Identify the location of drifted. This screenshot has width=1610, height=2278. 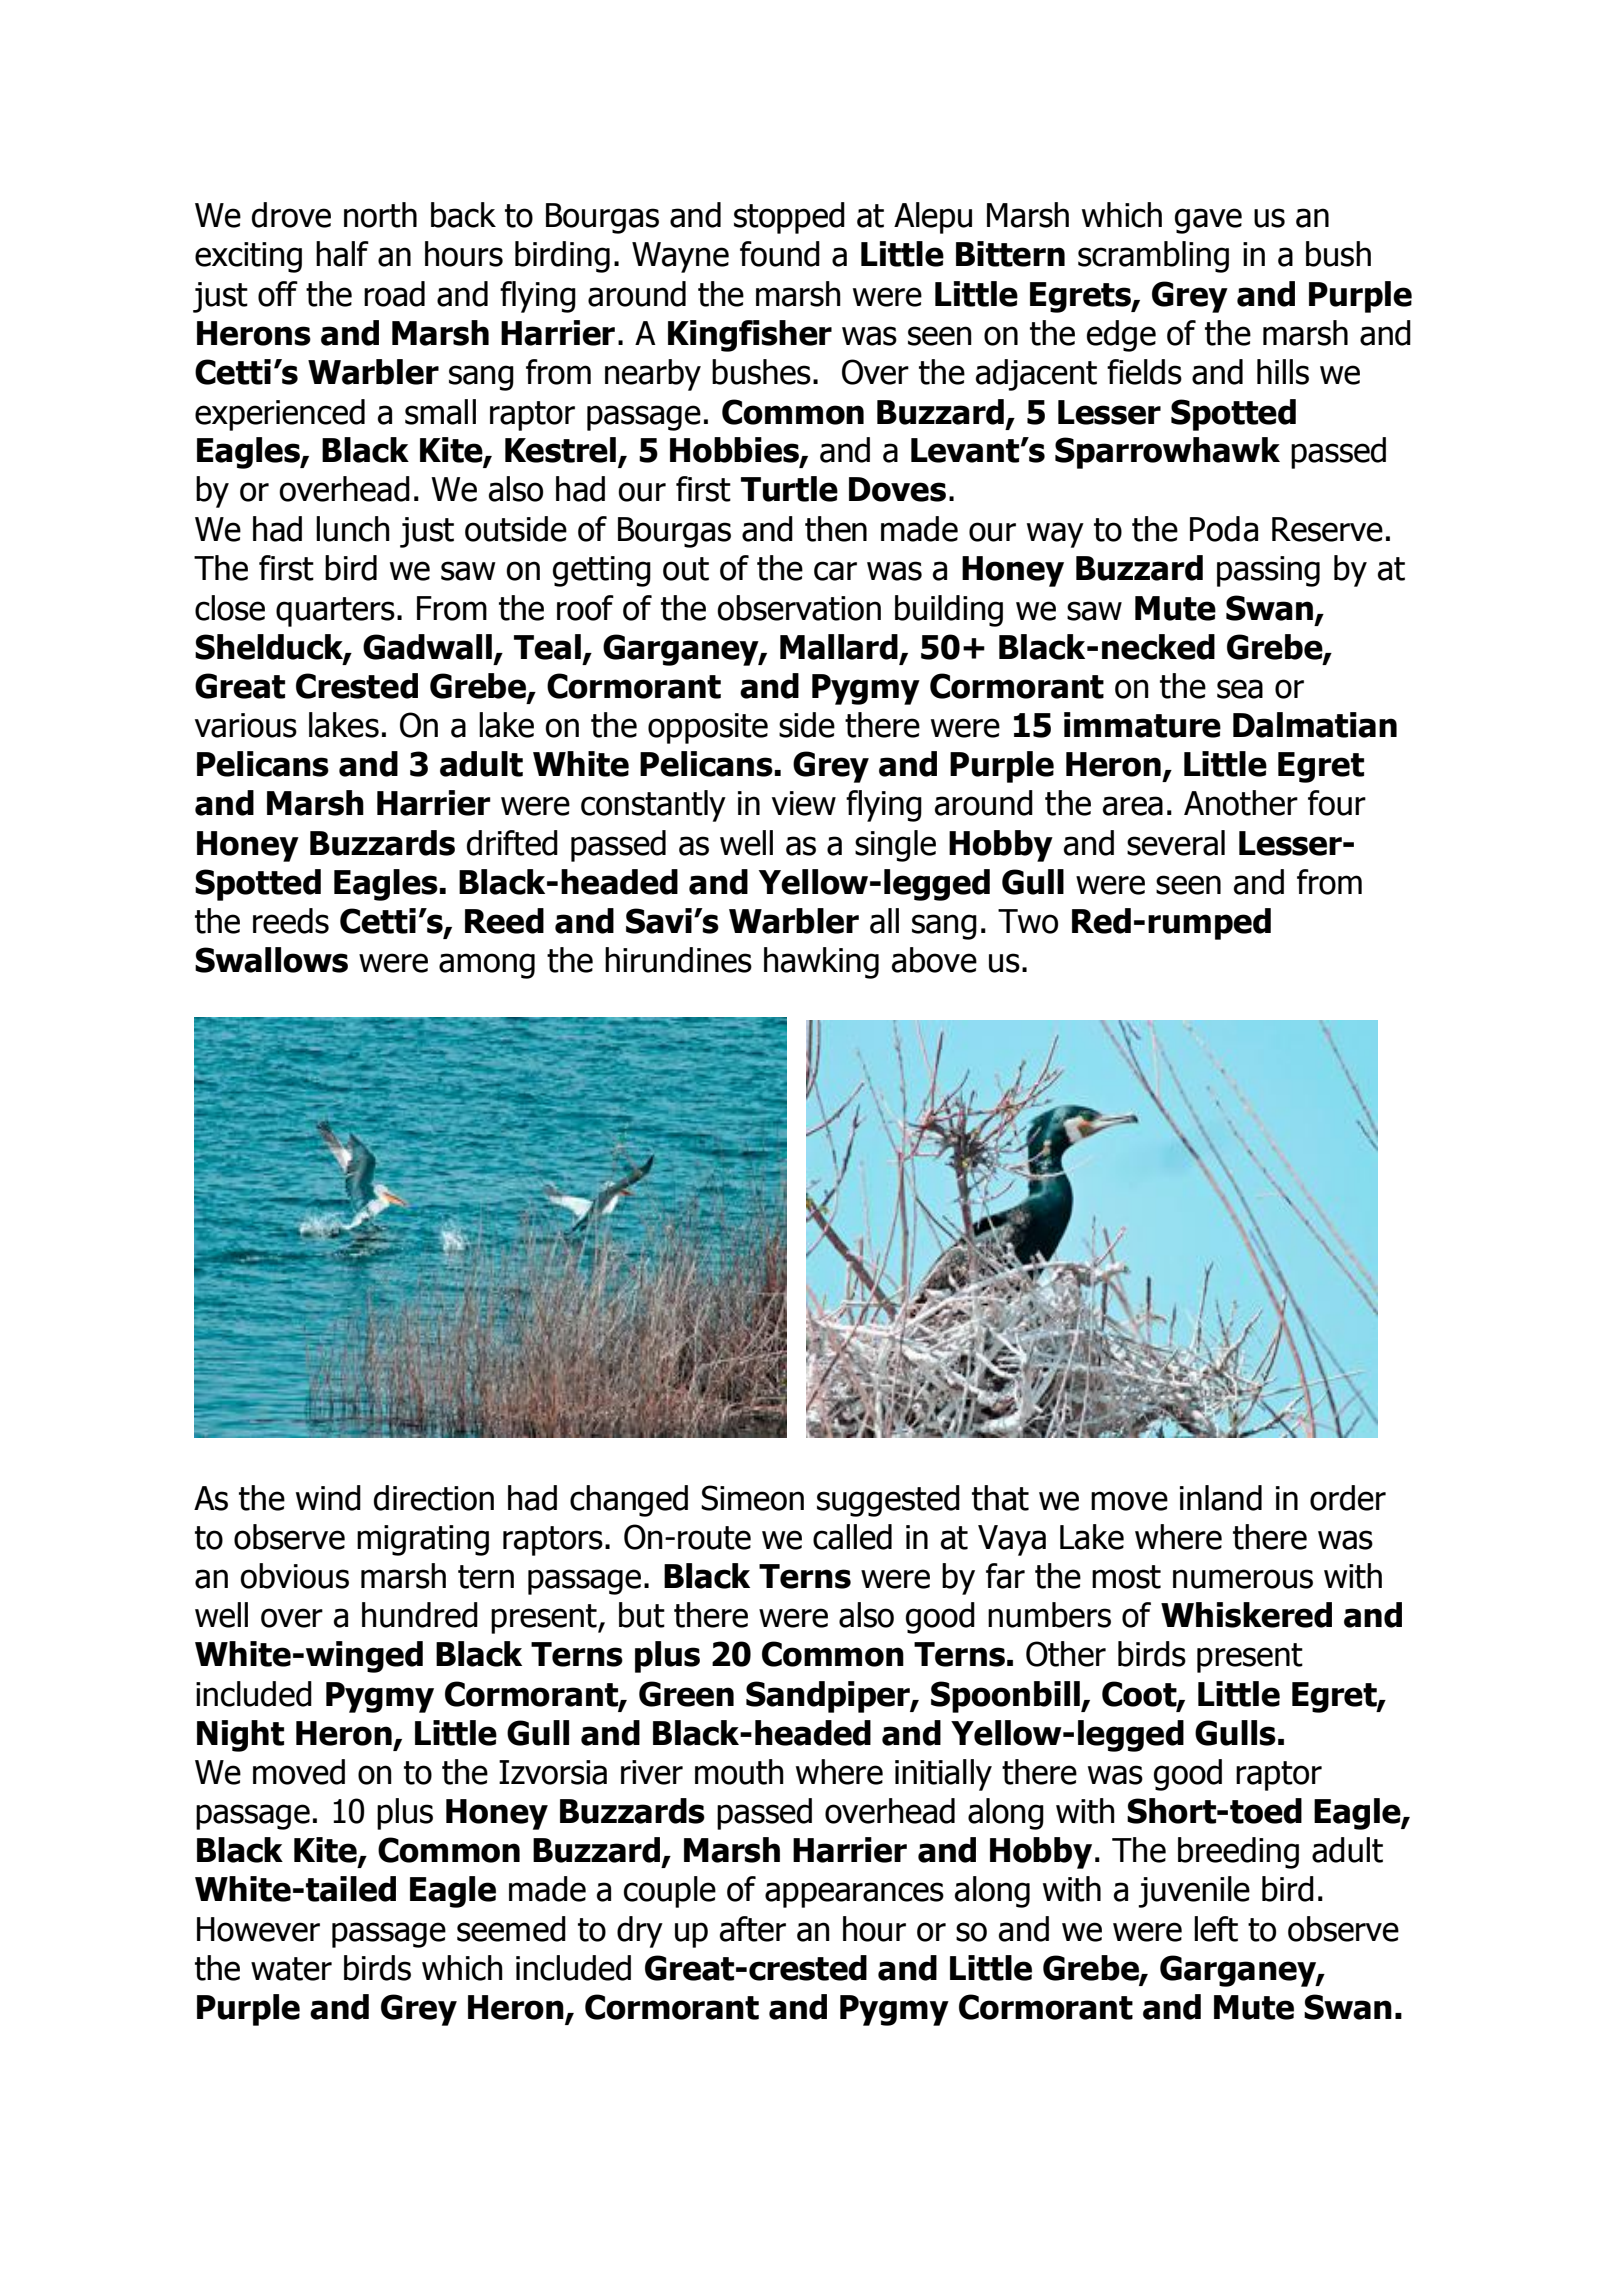
(512, 843).
